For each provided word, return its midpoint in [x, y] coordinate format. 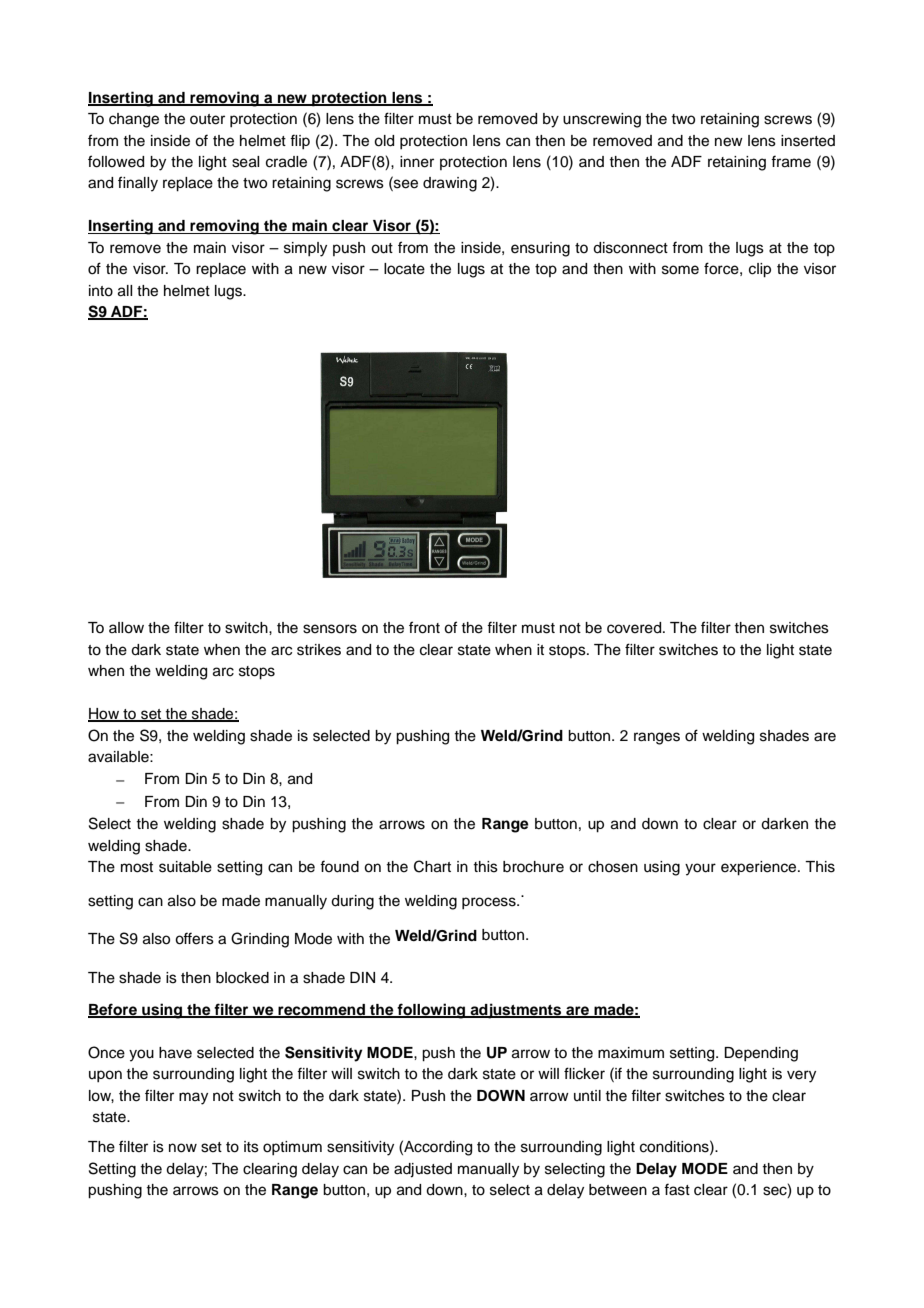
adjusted [423, 1170]
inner [417, 162]
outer [207, 119]
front [424, 627]
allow [126, 628]
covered [635, 628]
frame [791, 161]
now [183, 1148]
